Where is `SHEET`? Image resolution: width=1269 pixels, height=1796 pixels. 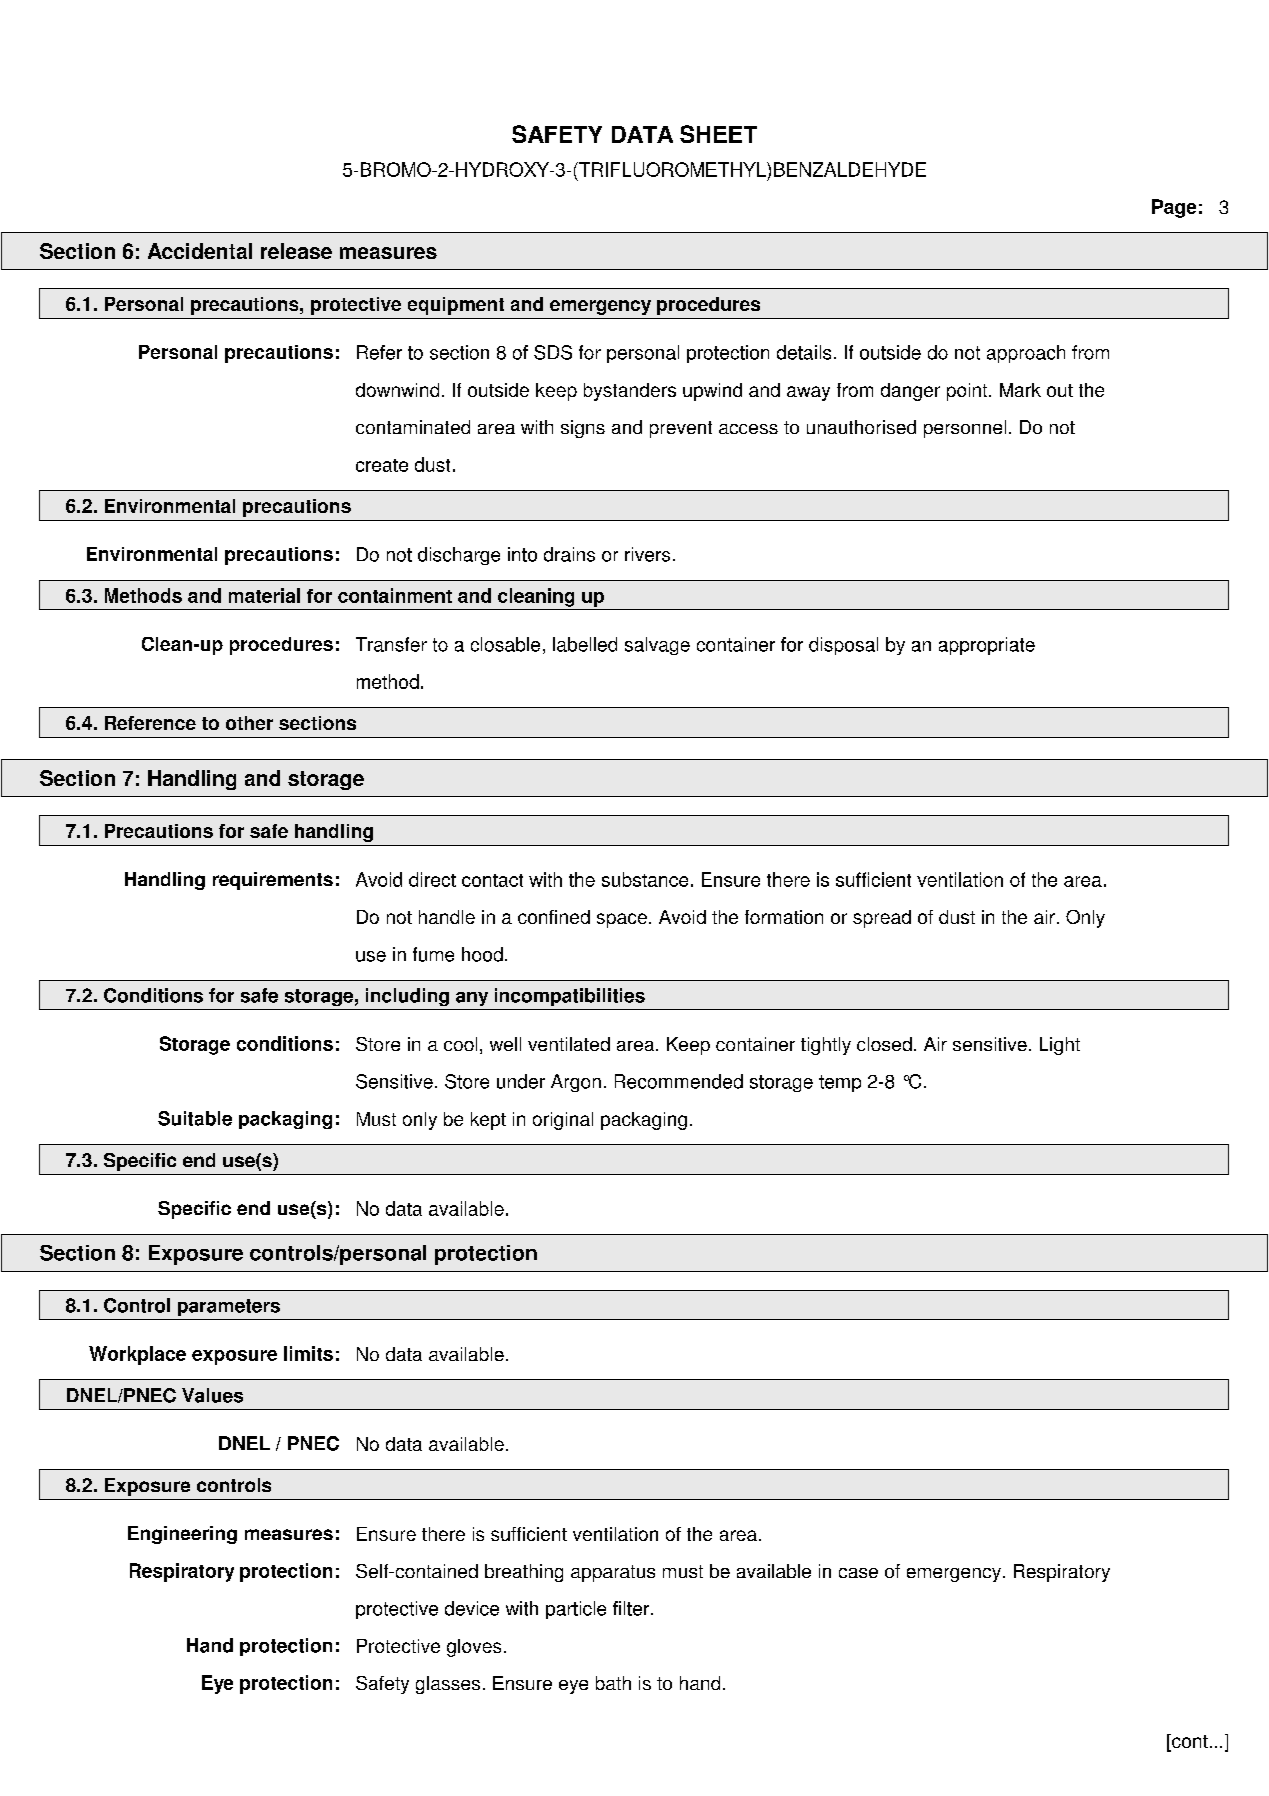
SHEET is located at coordinates (718, 134).
